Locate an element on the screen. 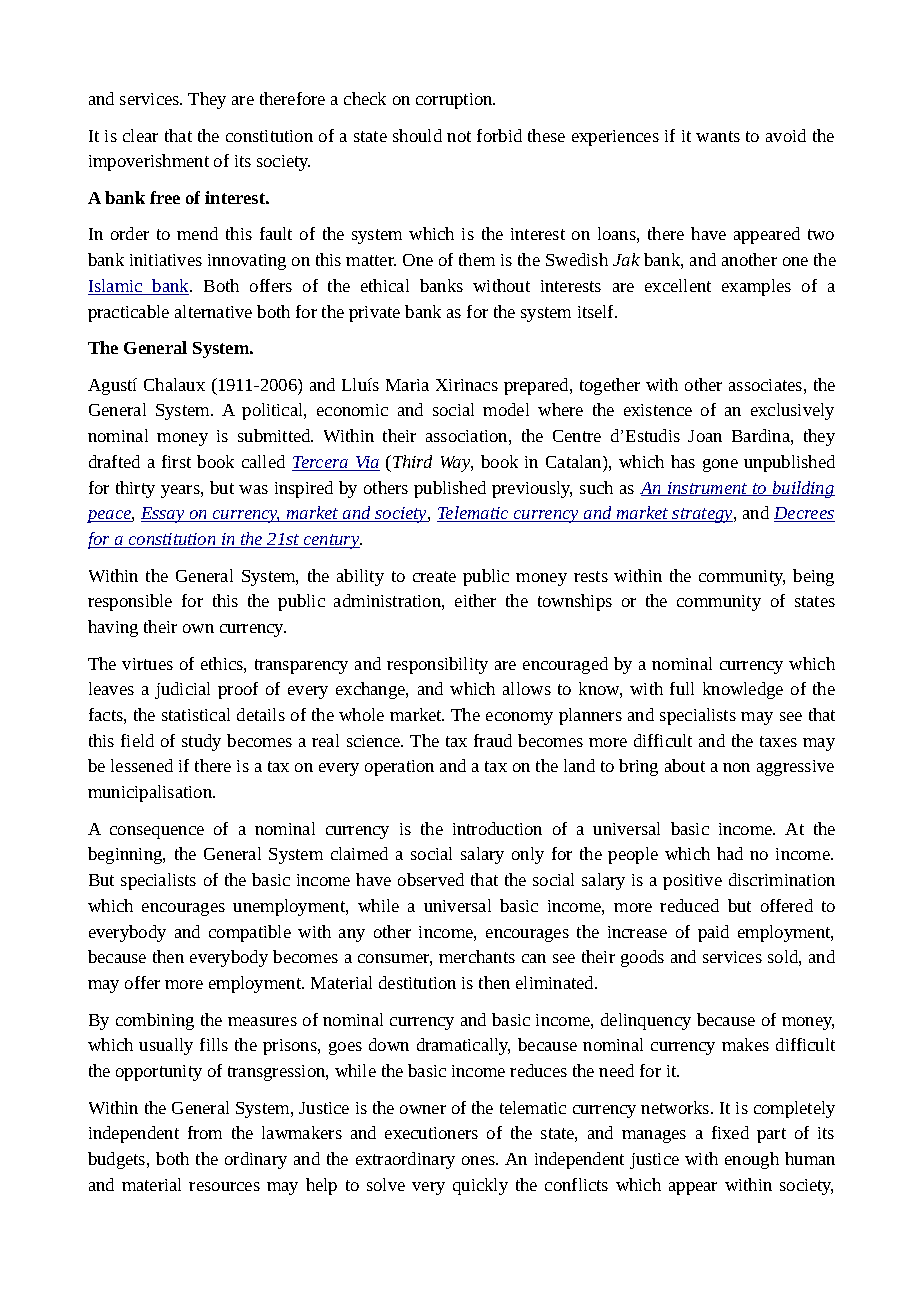 The height and width of the screenshot is (1308, 924). compatible is located at coordinates (250, 933).
